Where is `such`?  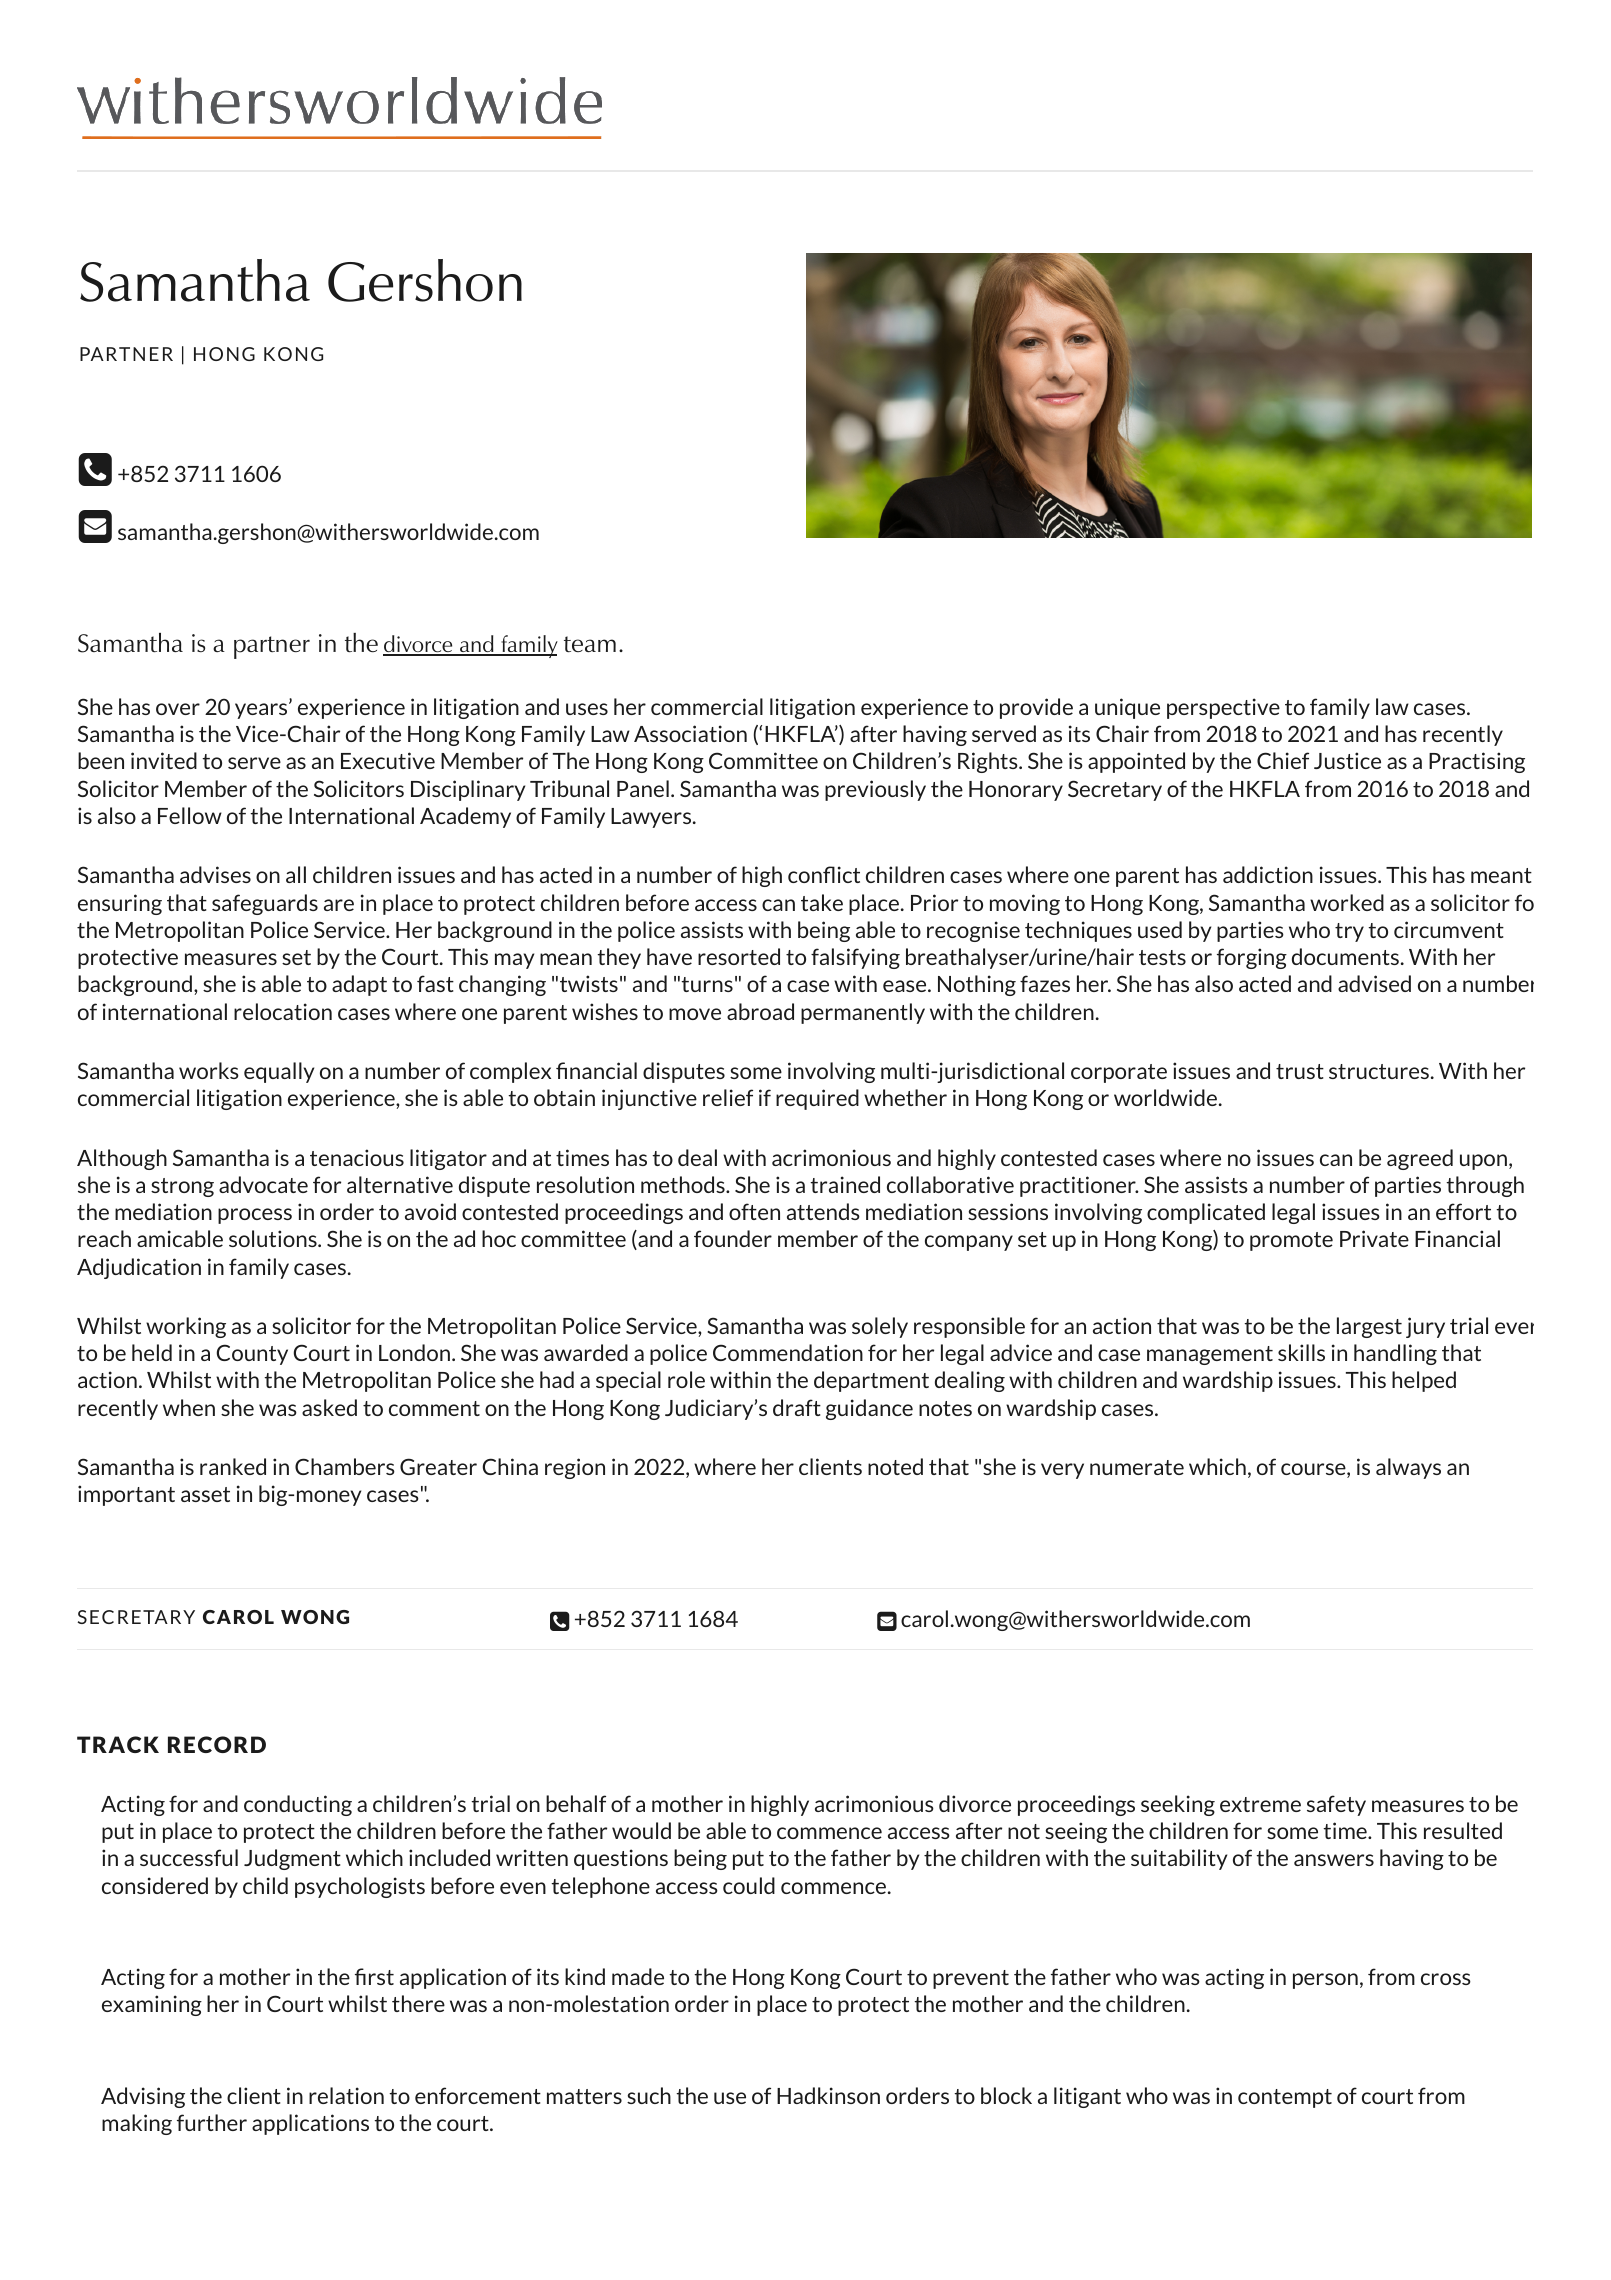 such is located at coordinates (649, 2095).
